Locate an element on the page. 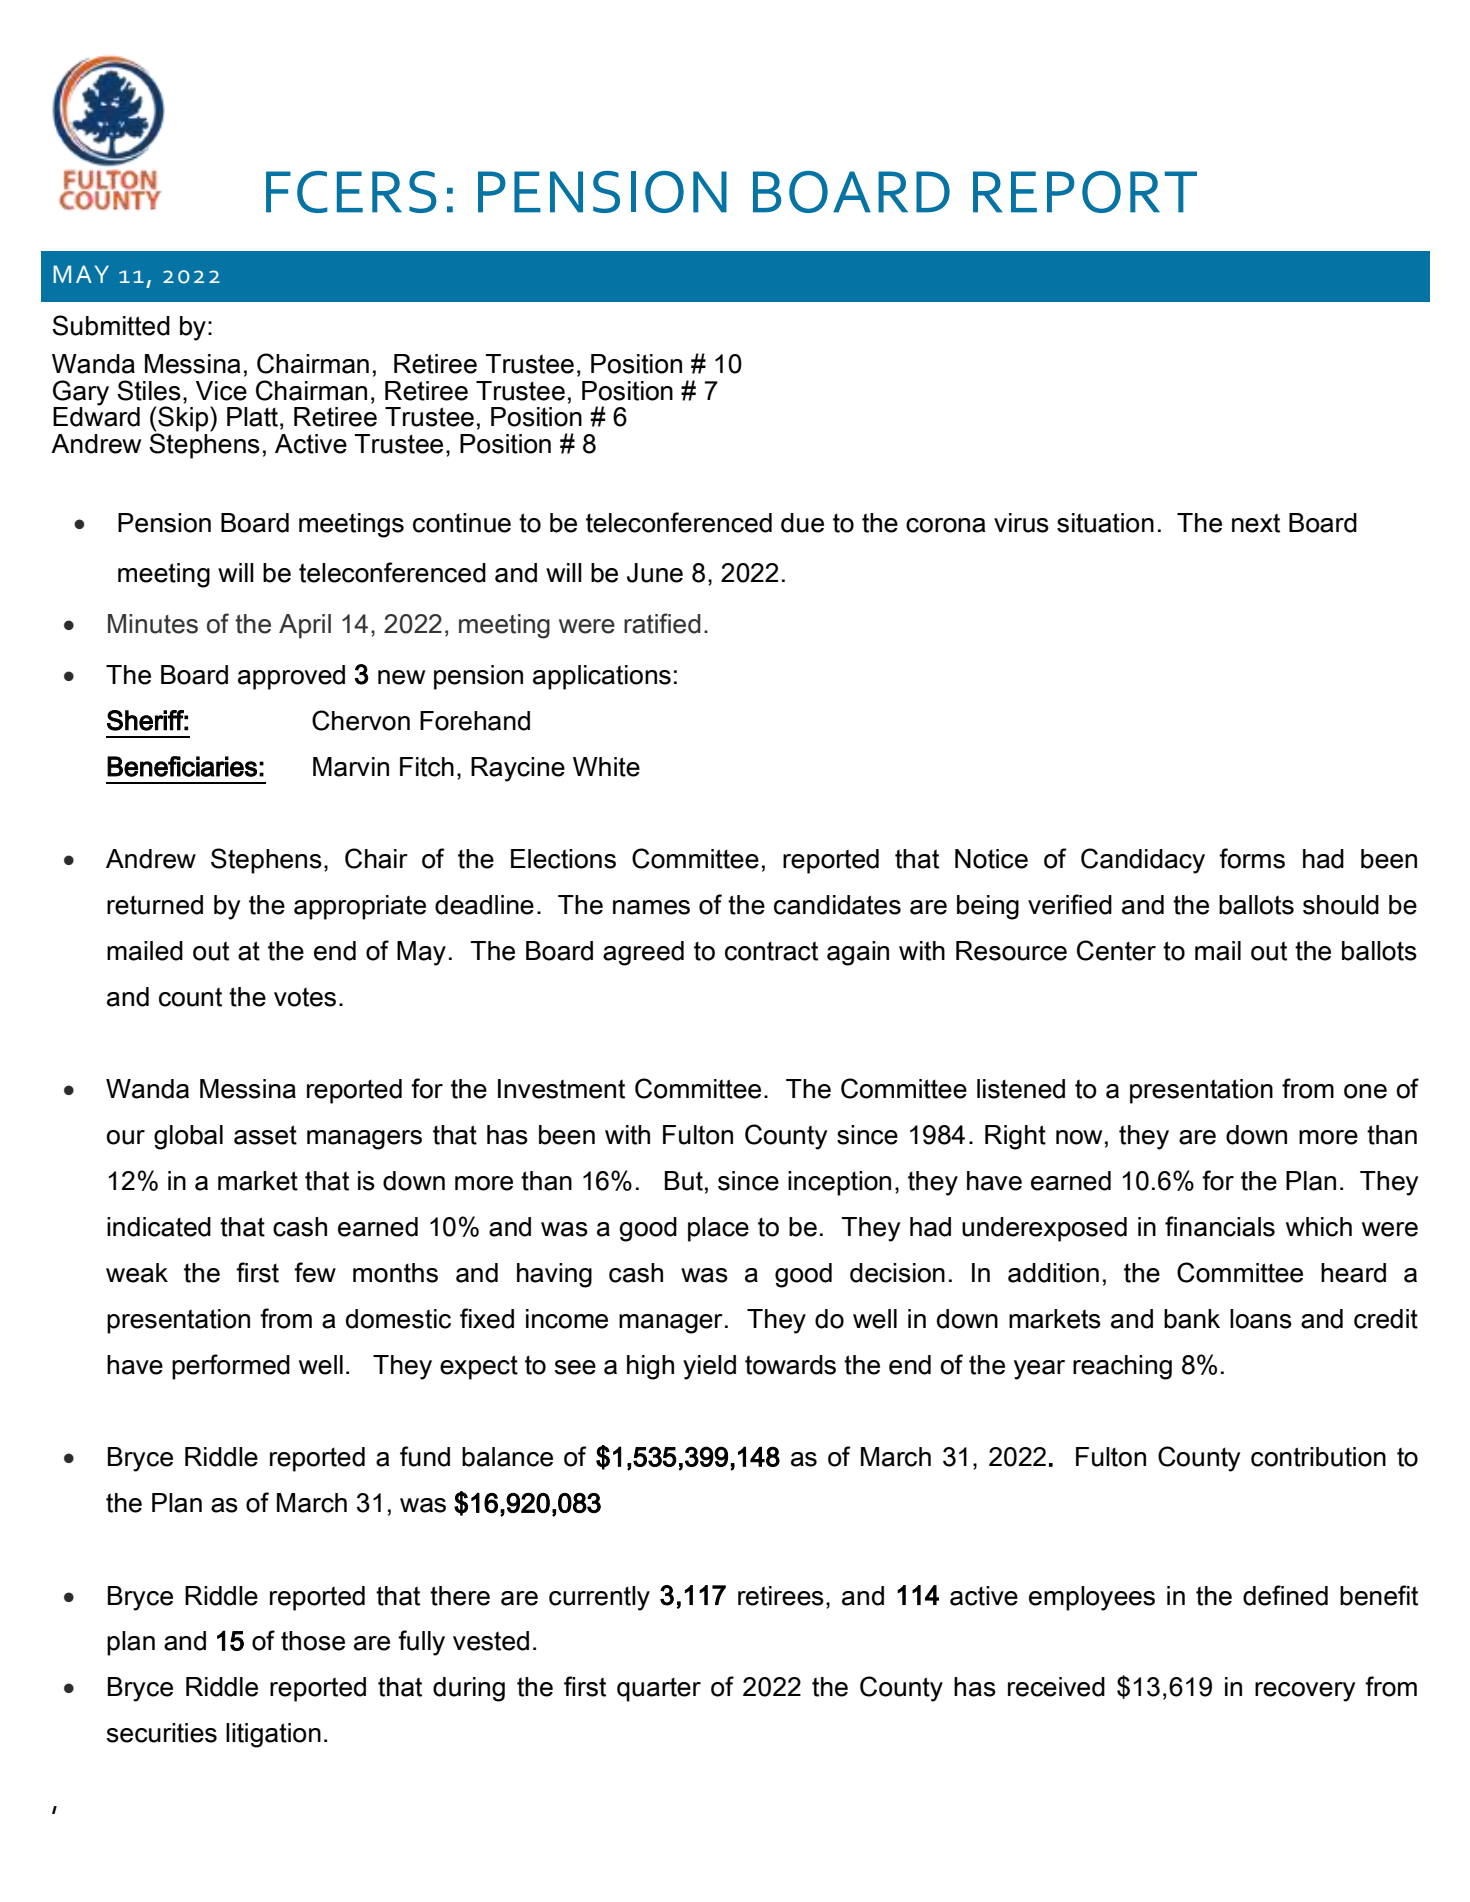 Image resolution: width=1470 pixels, height=1902 pixels. due is located at coordinates (802, 523).
